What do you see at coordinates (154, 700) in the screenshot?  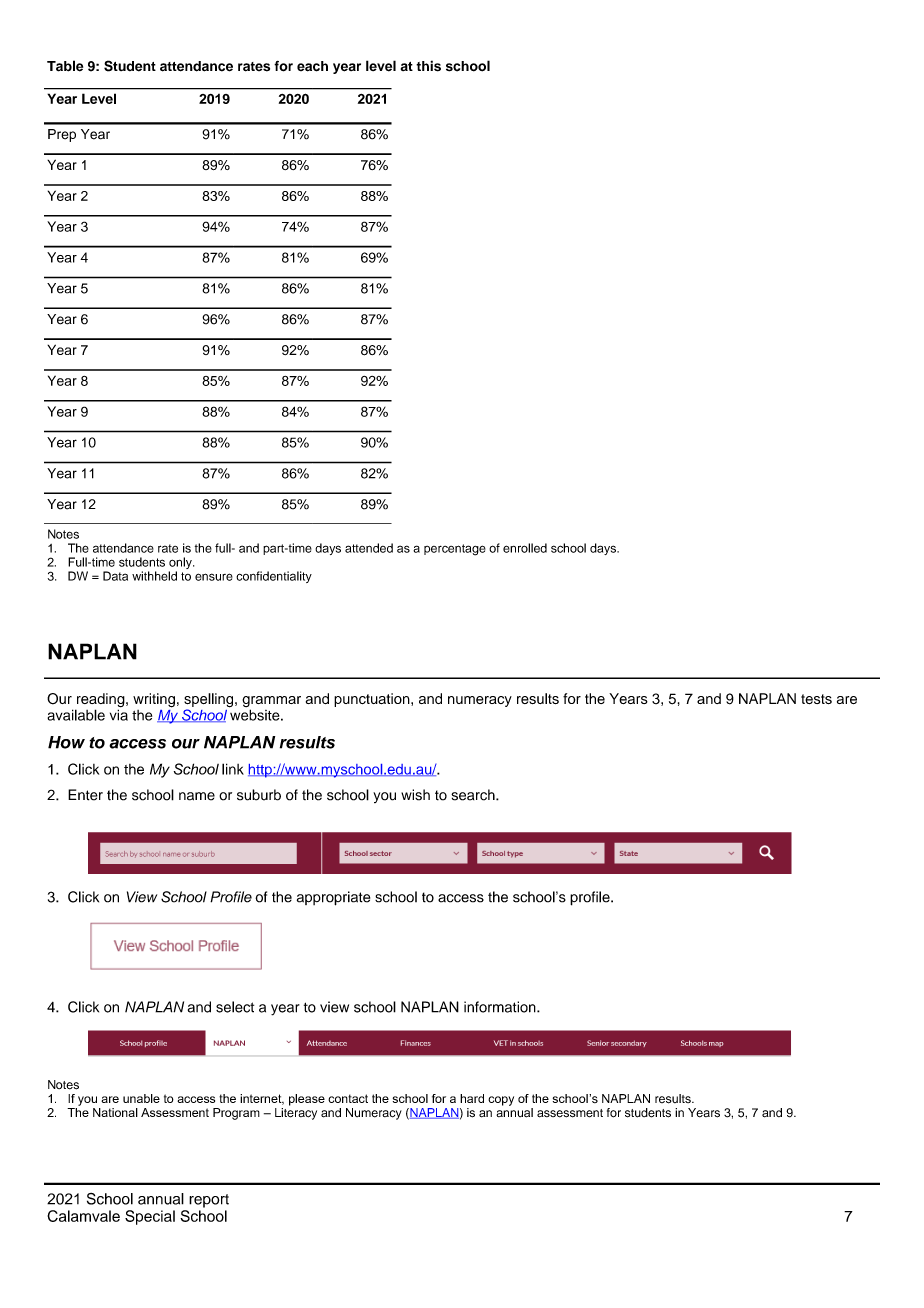 I see `writing` at bounding box center [154, 700].
